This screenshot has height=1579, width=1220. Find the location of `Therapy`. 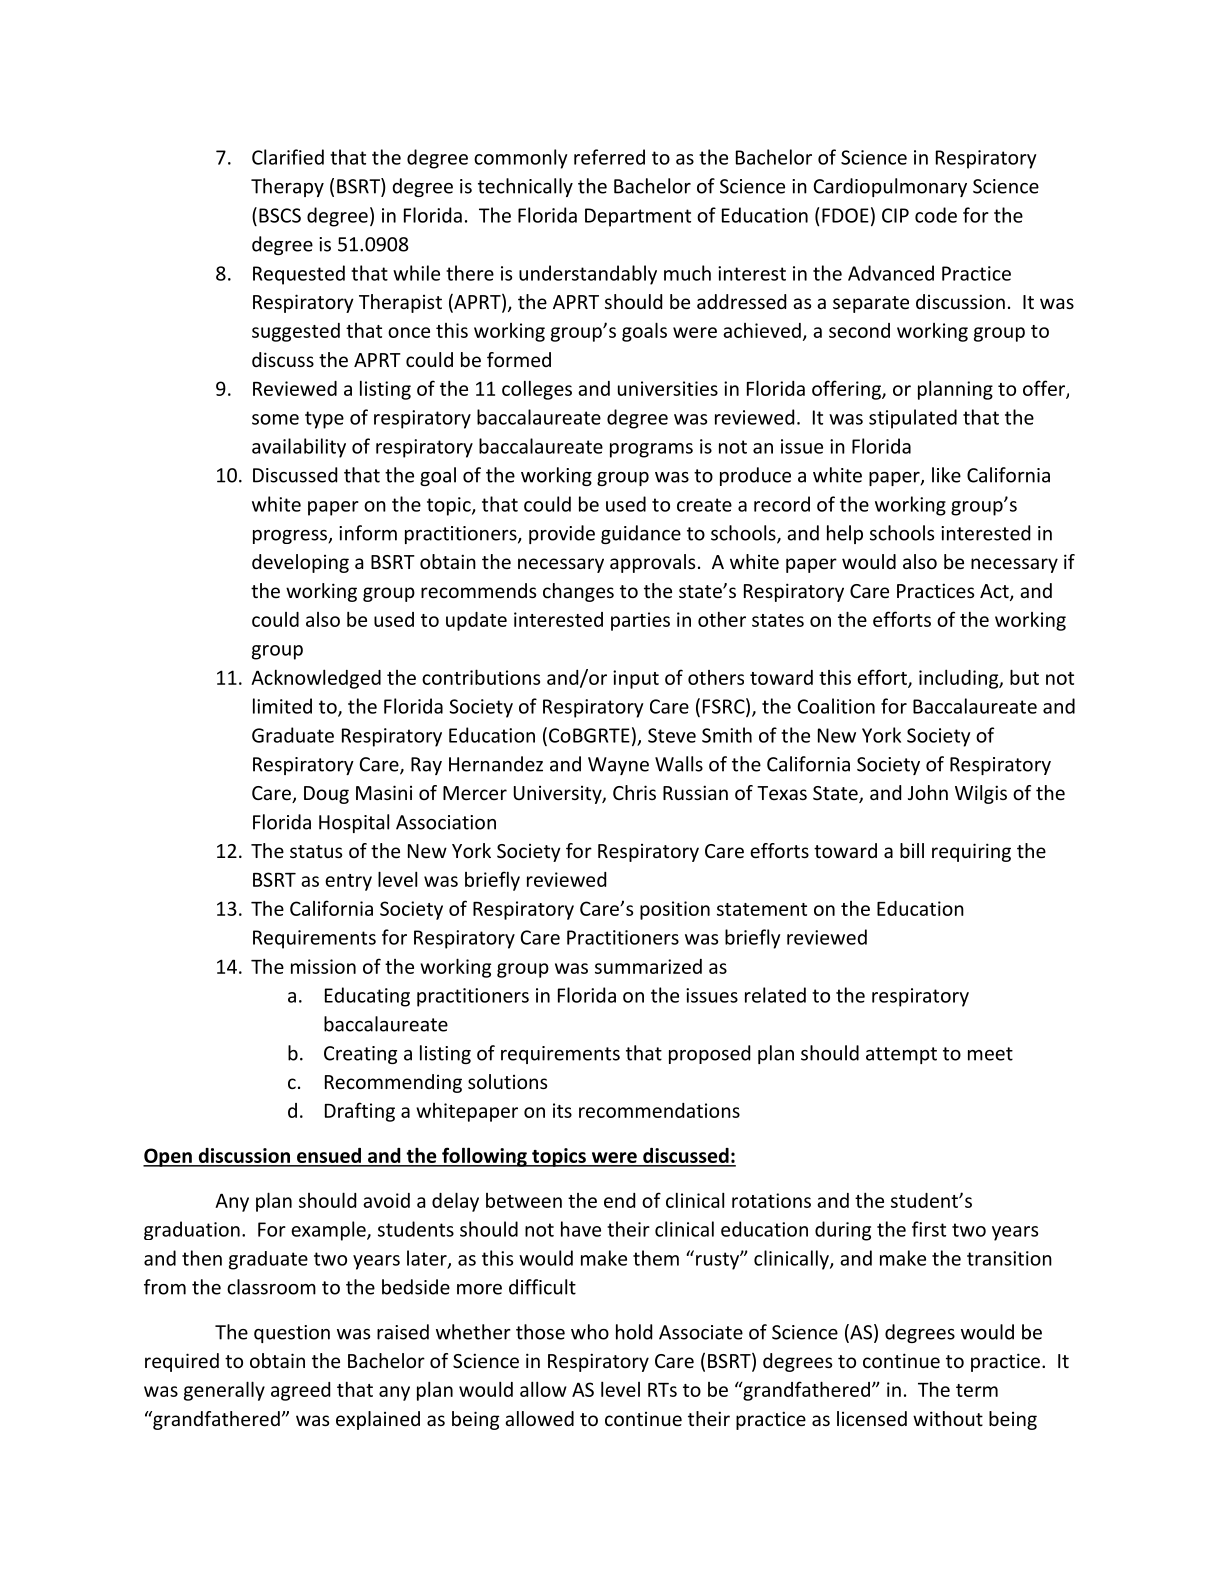

Therapy is located at coordinates (287, 187).
